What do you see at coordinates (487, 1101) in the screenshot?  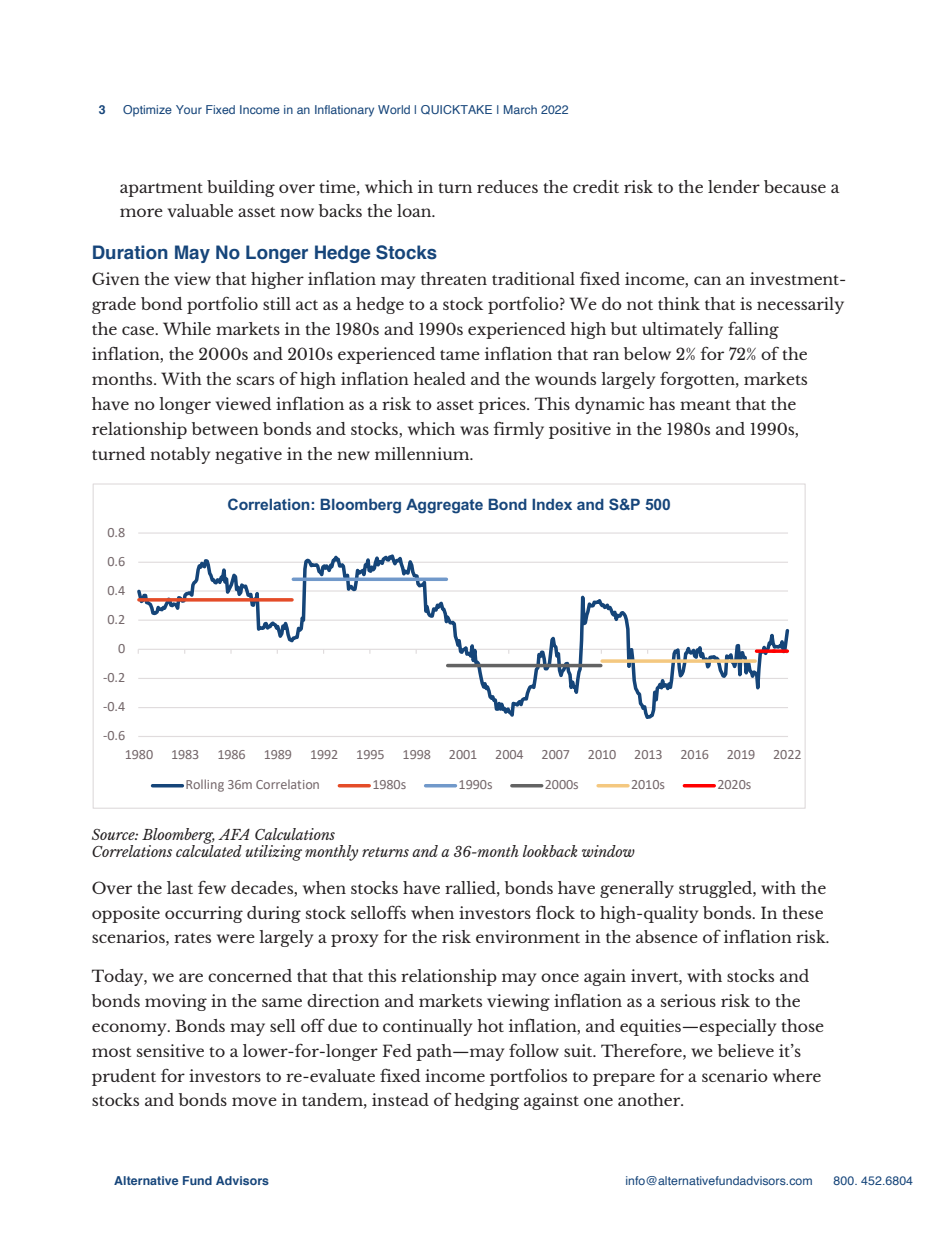 I see `hedging` at bounding box center [487, 1101].
